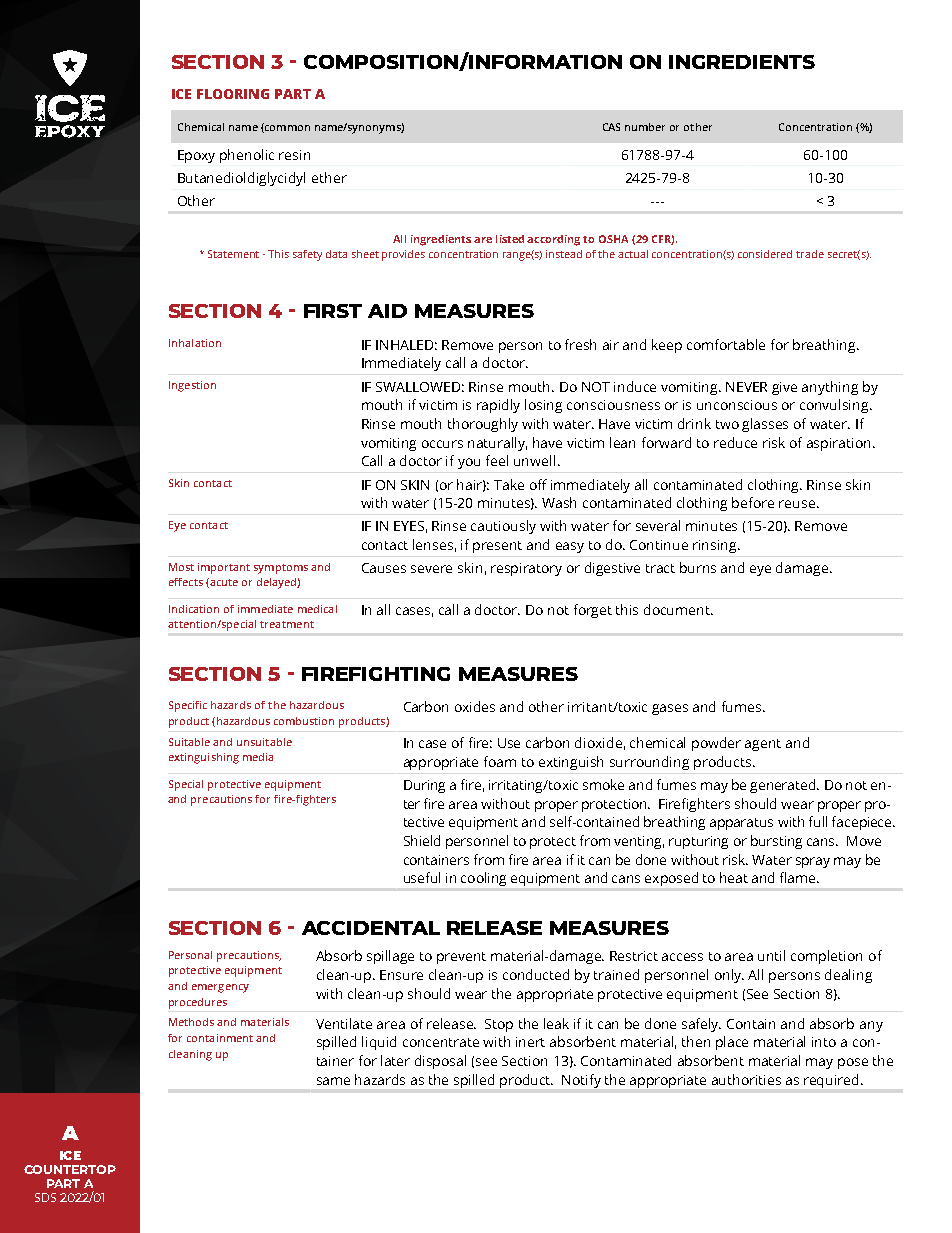 Image resolution: width=952 pixels, height=1233 pixels. Describe the element at coordinates (440, 1062) in the screenshot. I see `disposal` at that location.
